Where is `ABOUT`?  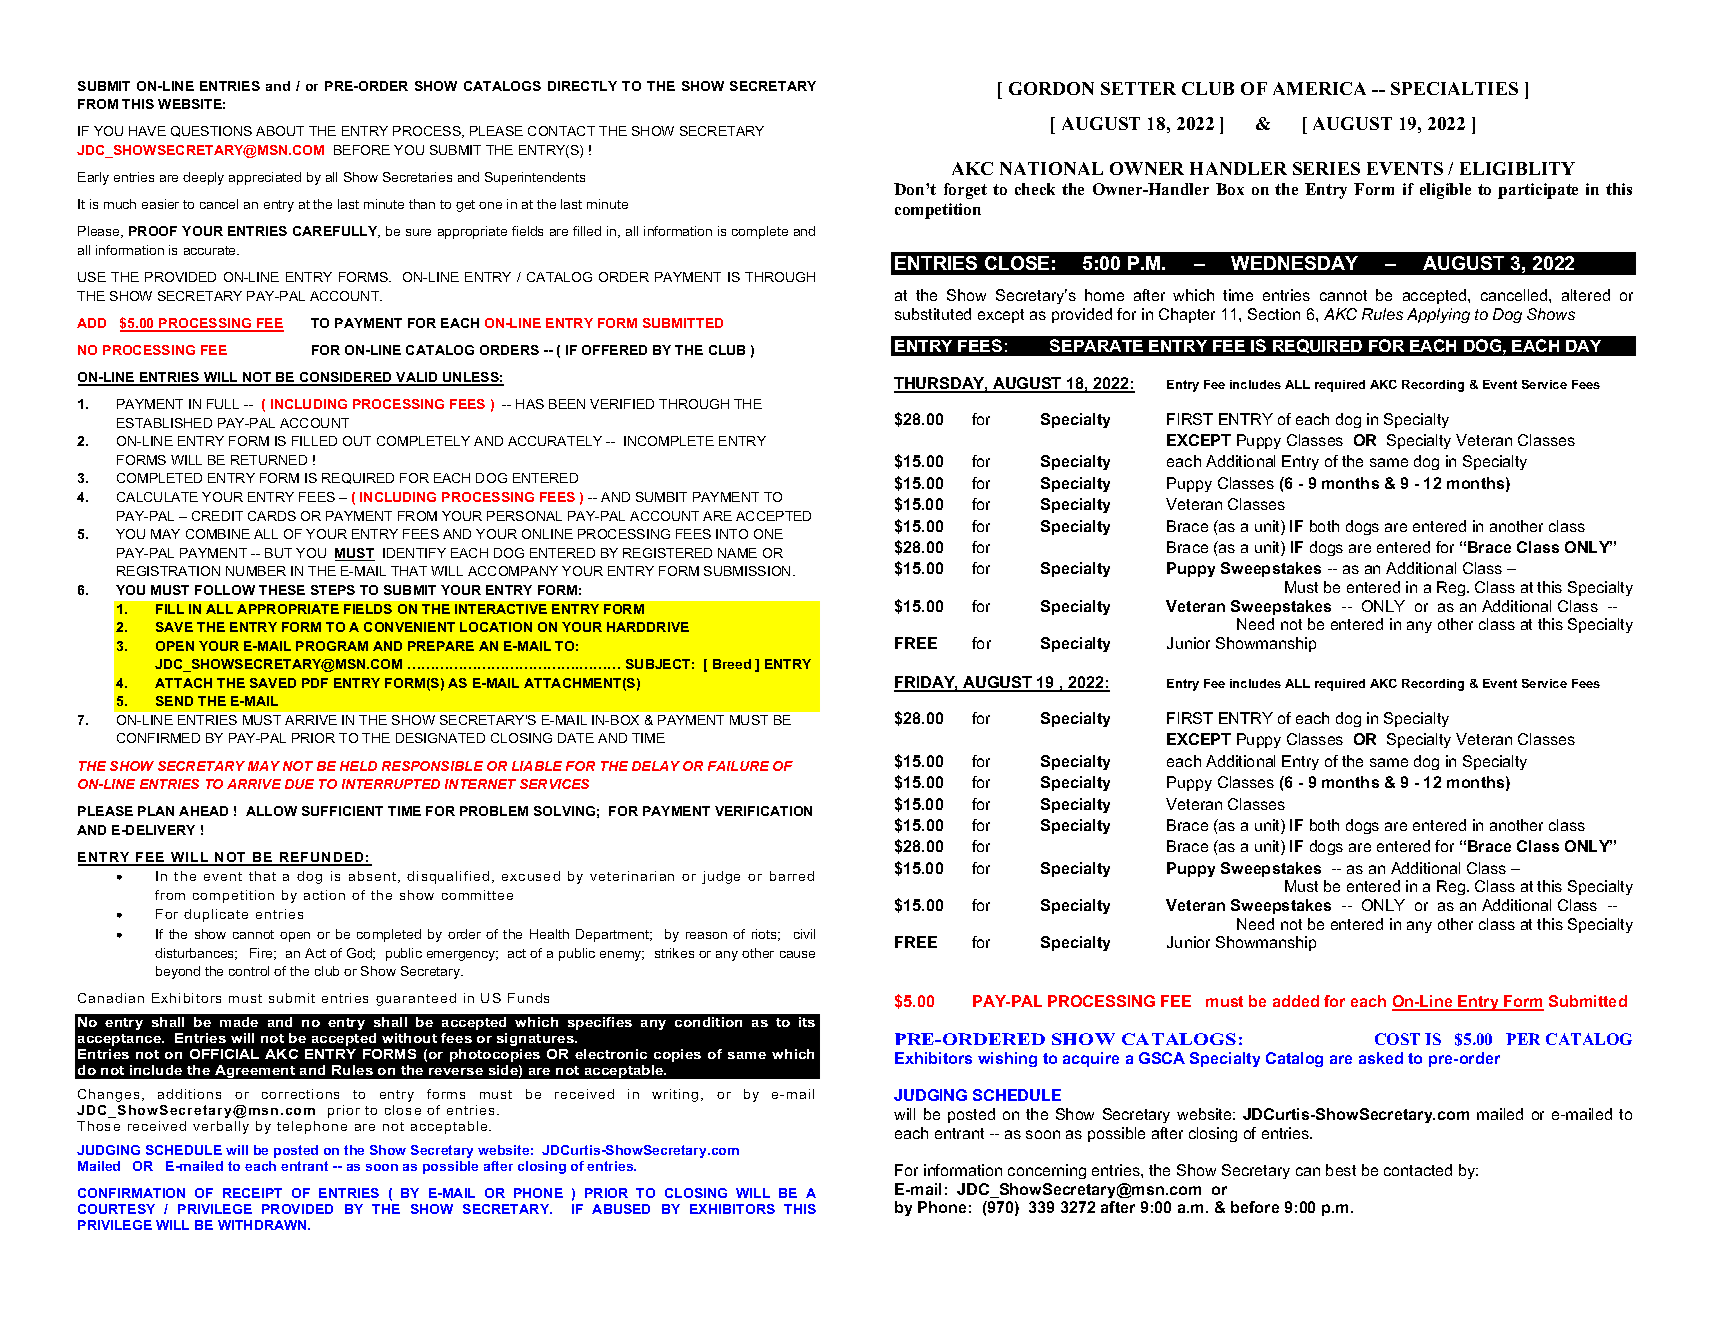
ABOUT is located at coordinates (280, 131).
